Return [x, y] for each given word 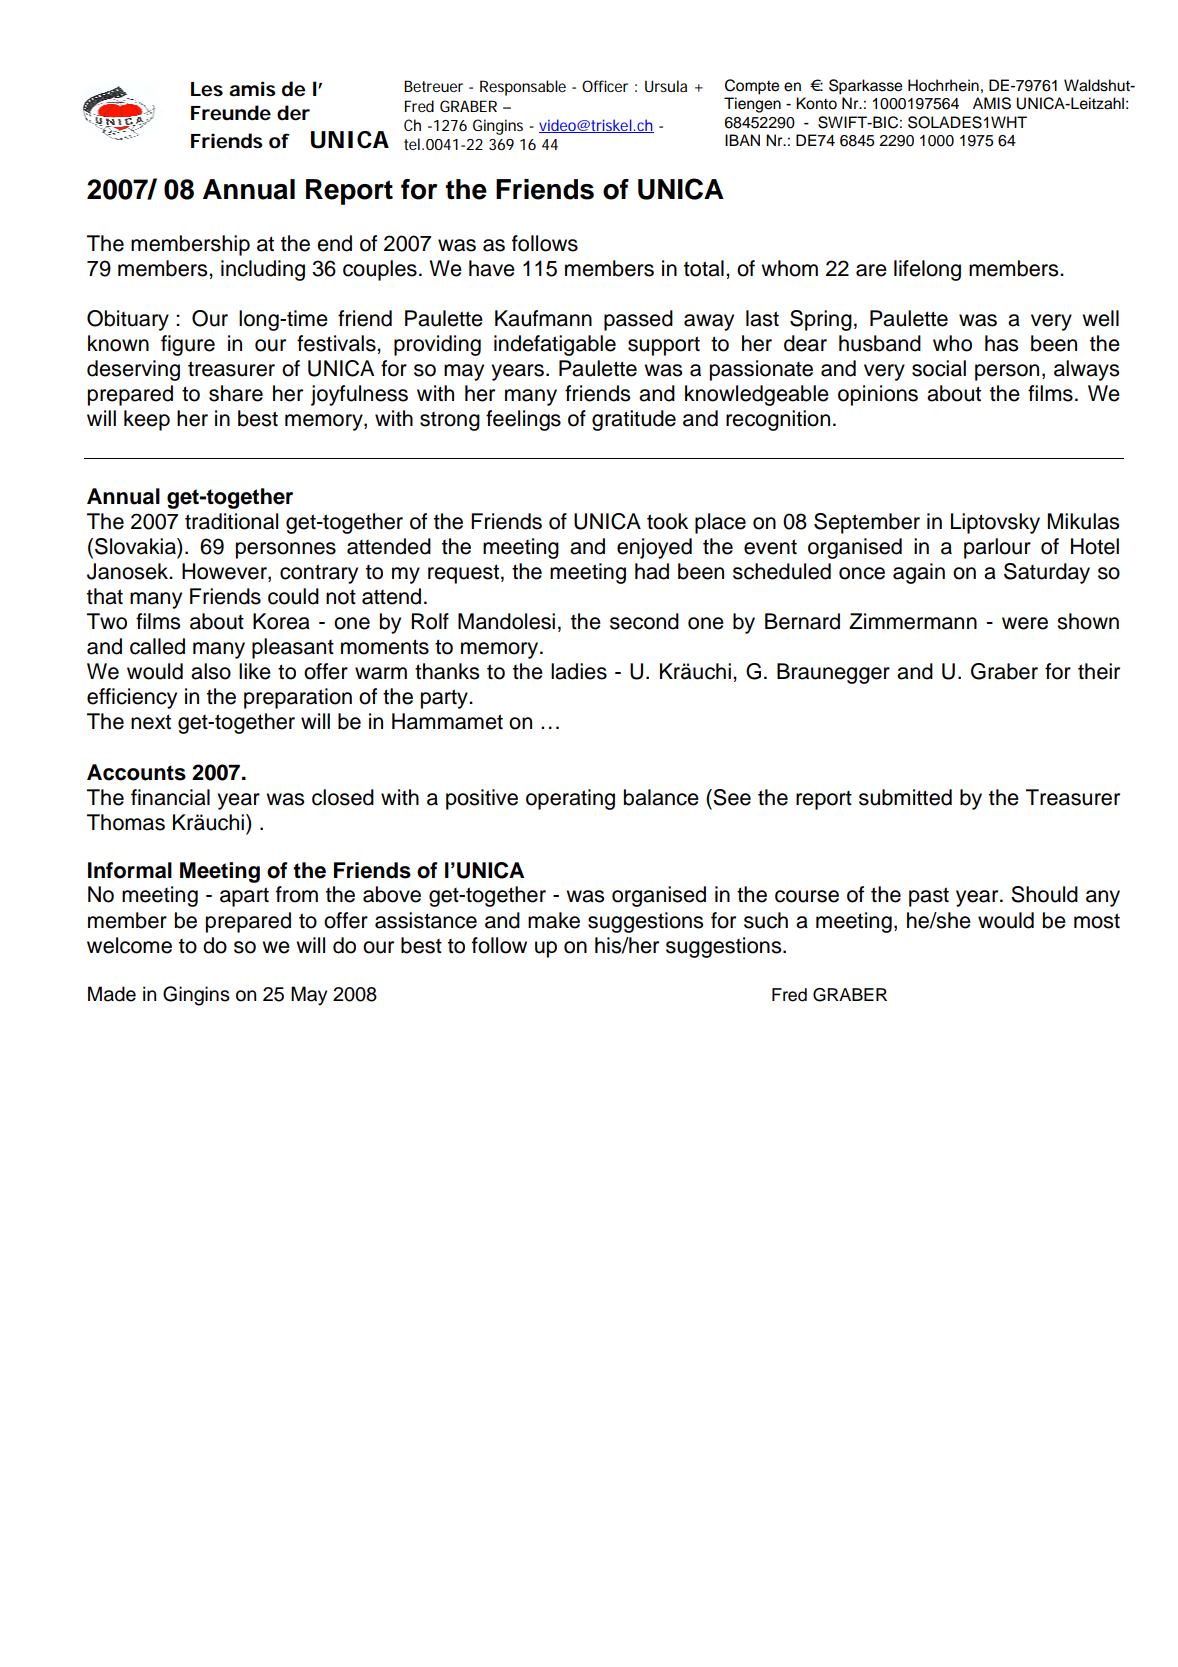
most [1097, 921]
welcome [129, 945]
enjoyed [654, 548]
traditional [231, 521]
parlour [997, 548]
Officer [605, 86]
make [554, 920]
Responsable [523, 88]
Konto [816, 103]
